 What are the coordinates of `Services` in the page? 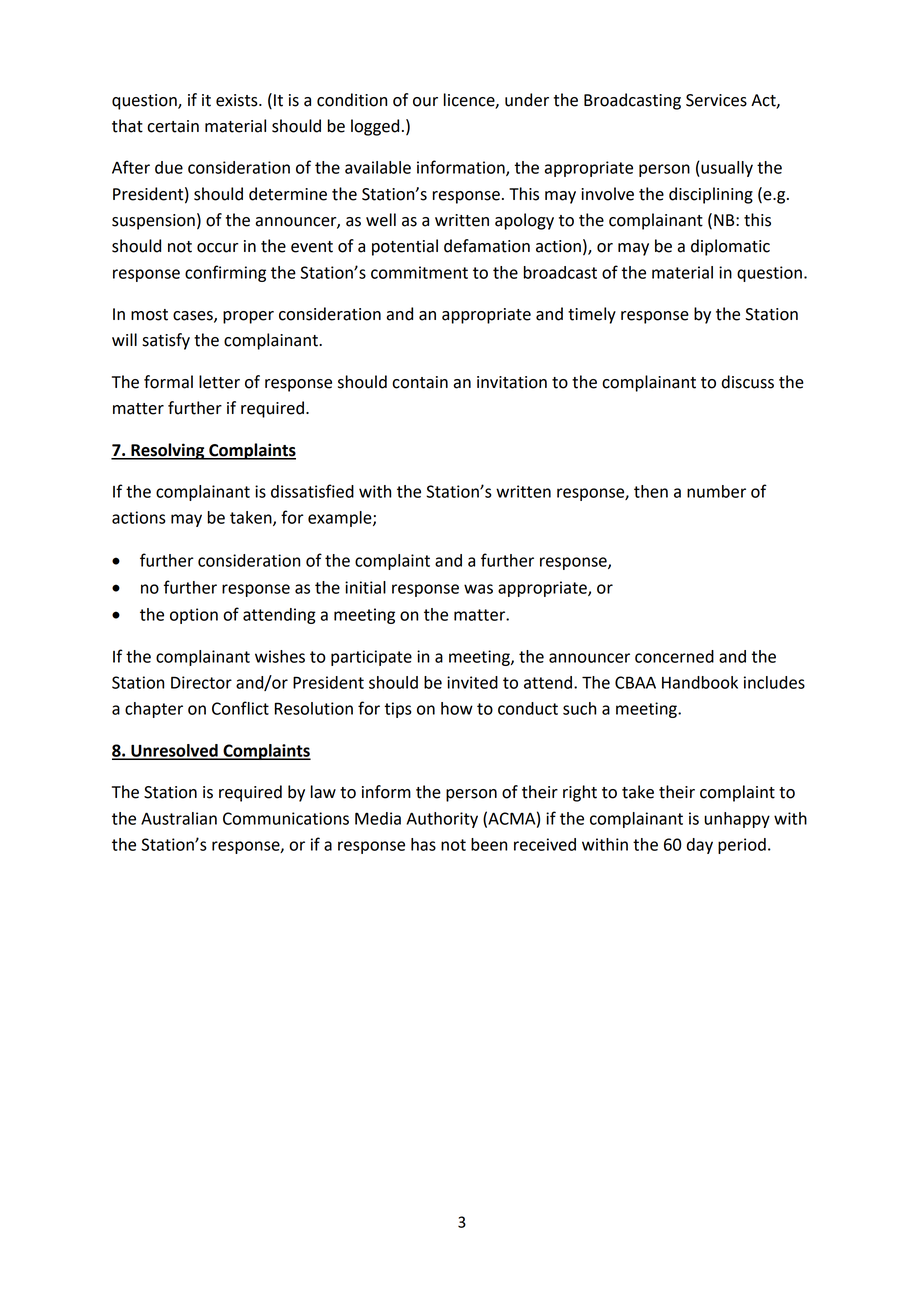 It's located at (716, 100).
